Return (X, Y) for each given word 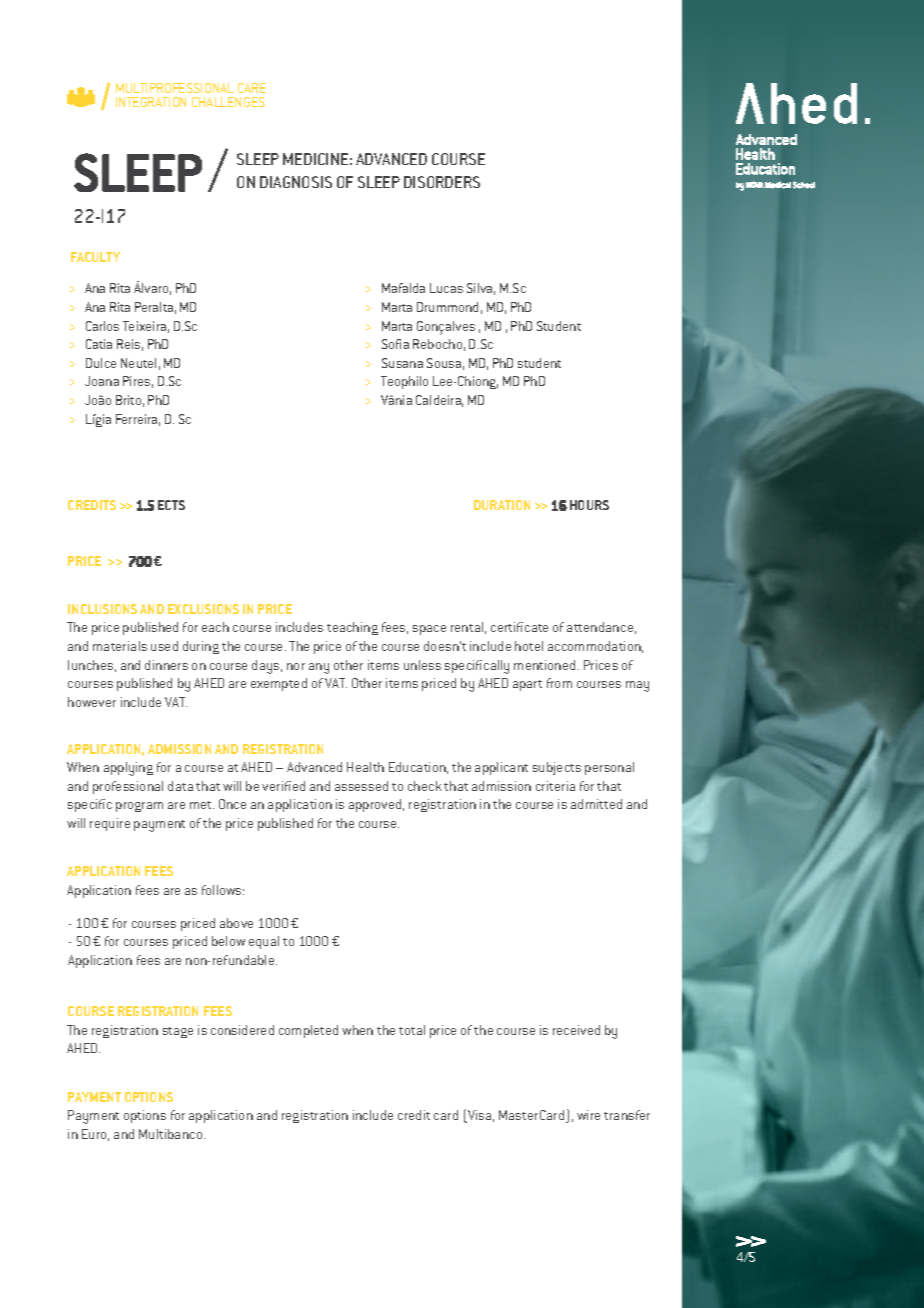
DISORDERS (442, 182)
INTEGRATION (151, 102)
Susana (402, 363)
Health (365, 767)
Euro (95, 1135)
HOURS (589, 505)
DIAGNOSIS (296, 182)
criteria (555, 786)
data (180, 786)
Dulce (101, 363)
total (412, 1030)
